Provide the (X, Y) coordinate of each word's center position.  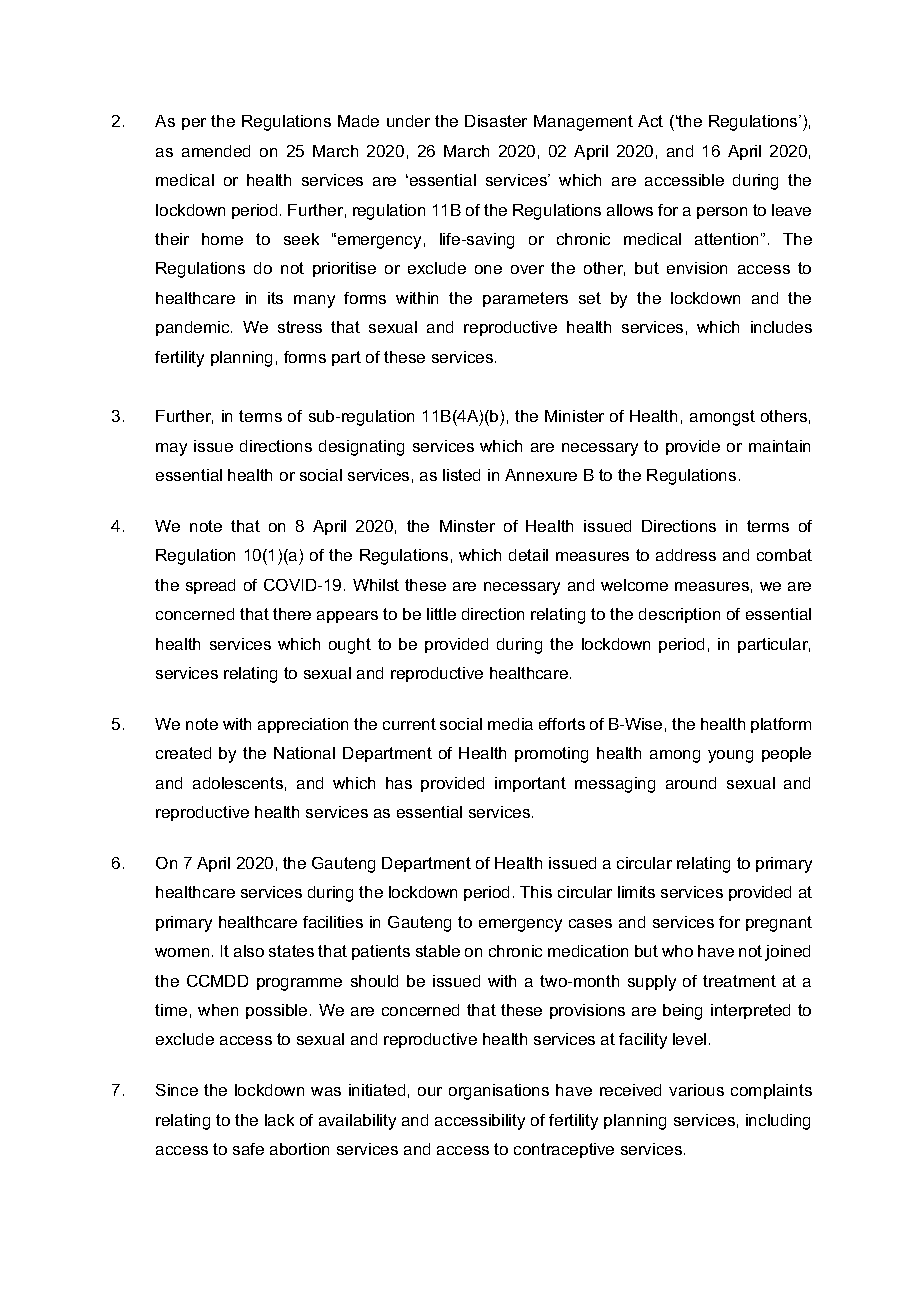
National (304, 753)
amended (216, 151)
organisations (499, 1092)
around (691, 783)
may (171, 449)
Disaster (496, 121)
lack (279, 1120)
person (722, 213)
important (530, 784)
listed (461, 475)
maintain (779, 446)
